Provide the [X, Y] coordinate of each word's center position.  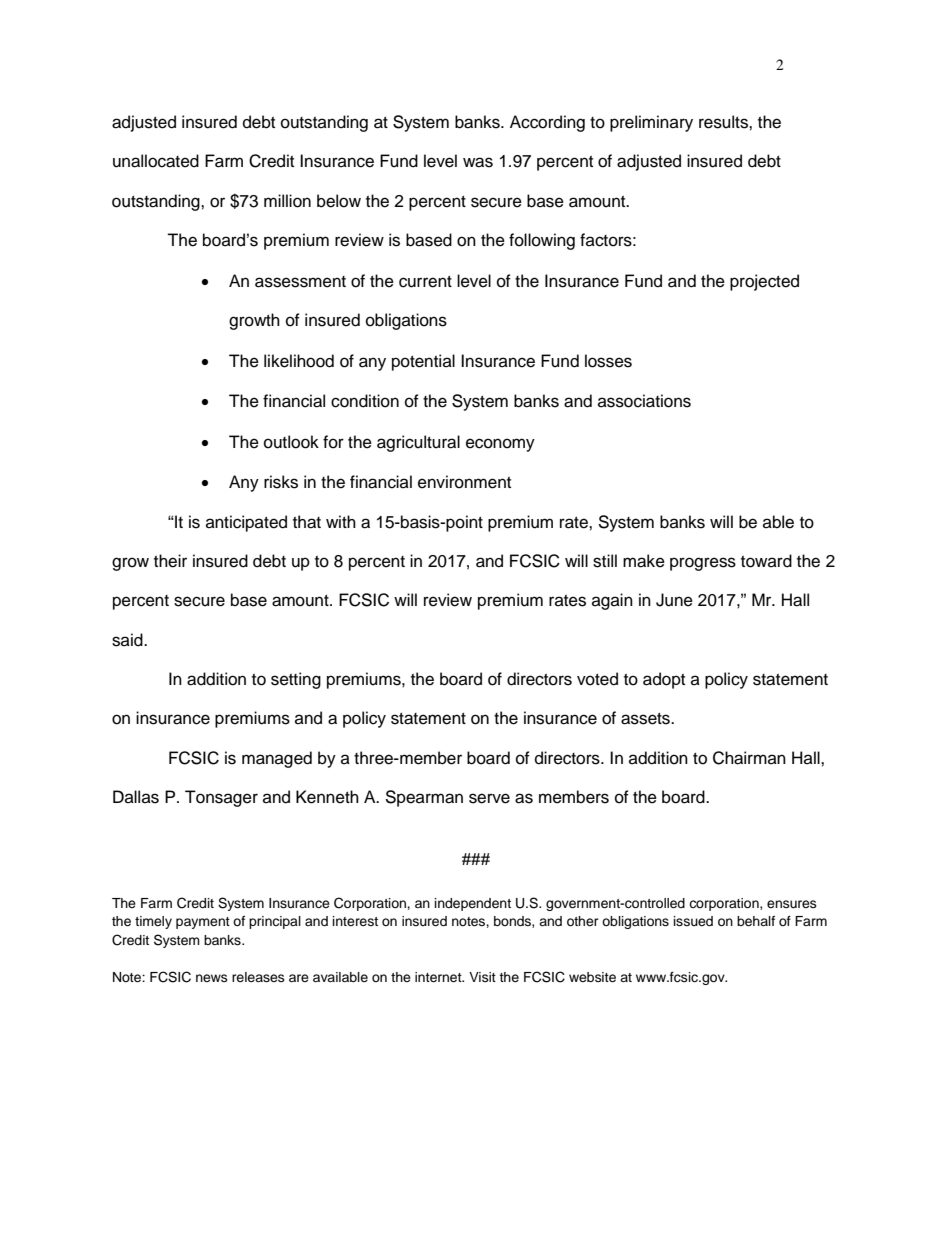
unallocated [156, 161]
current [425, 282]
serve [489, 798]
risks [281, 482]
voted [597, 679]
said [128, 640]
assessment [300, 282]
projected [764, 282]
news [212, 978]
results [724, 122]
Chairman [749, 758]
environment [464, 482]
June [674, 600]
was [478, 162]
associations [644, 401]
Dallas [136, 797]
